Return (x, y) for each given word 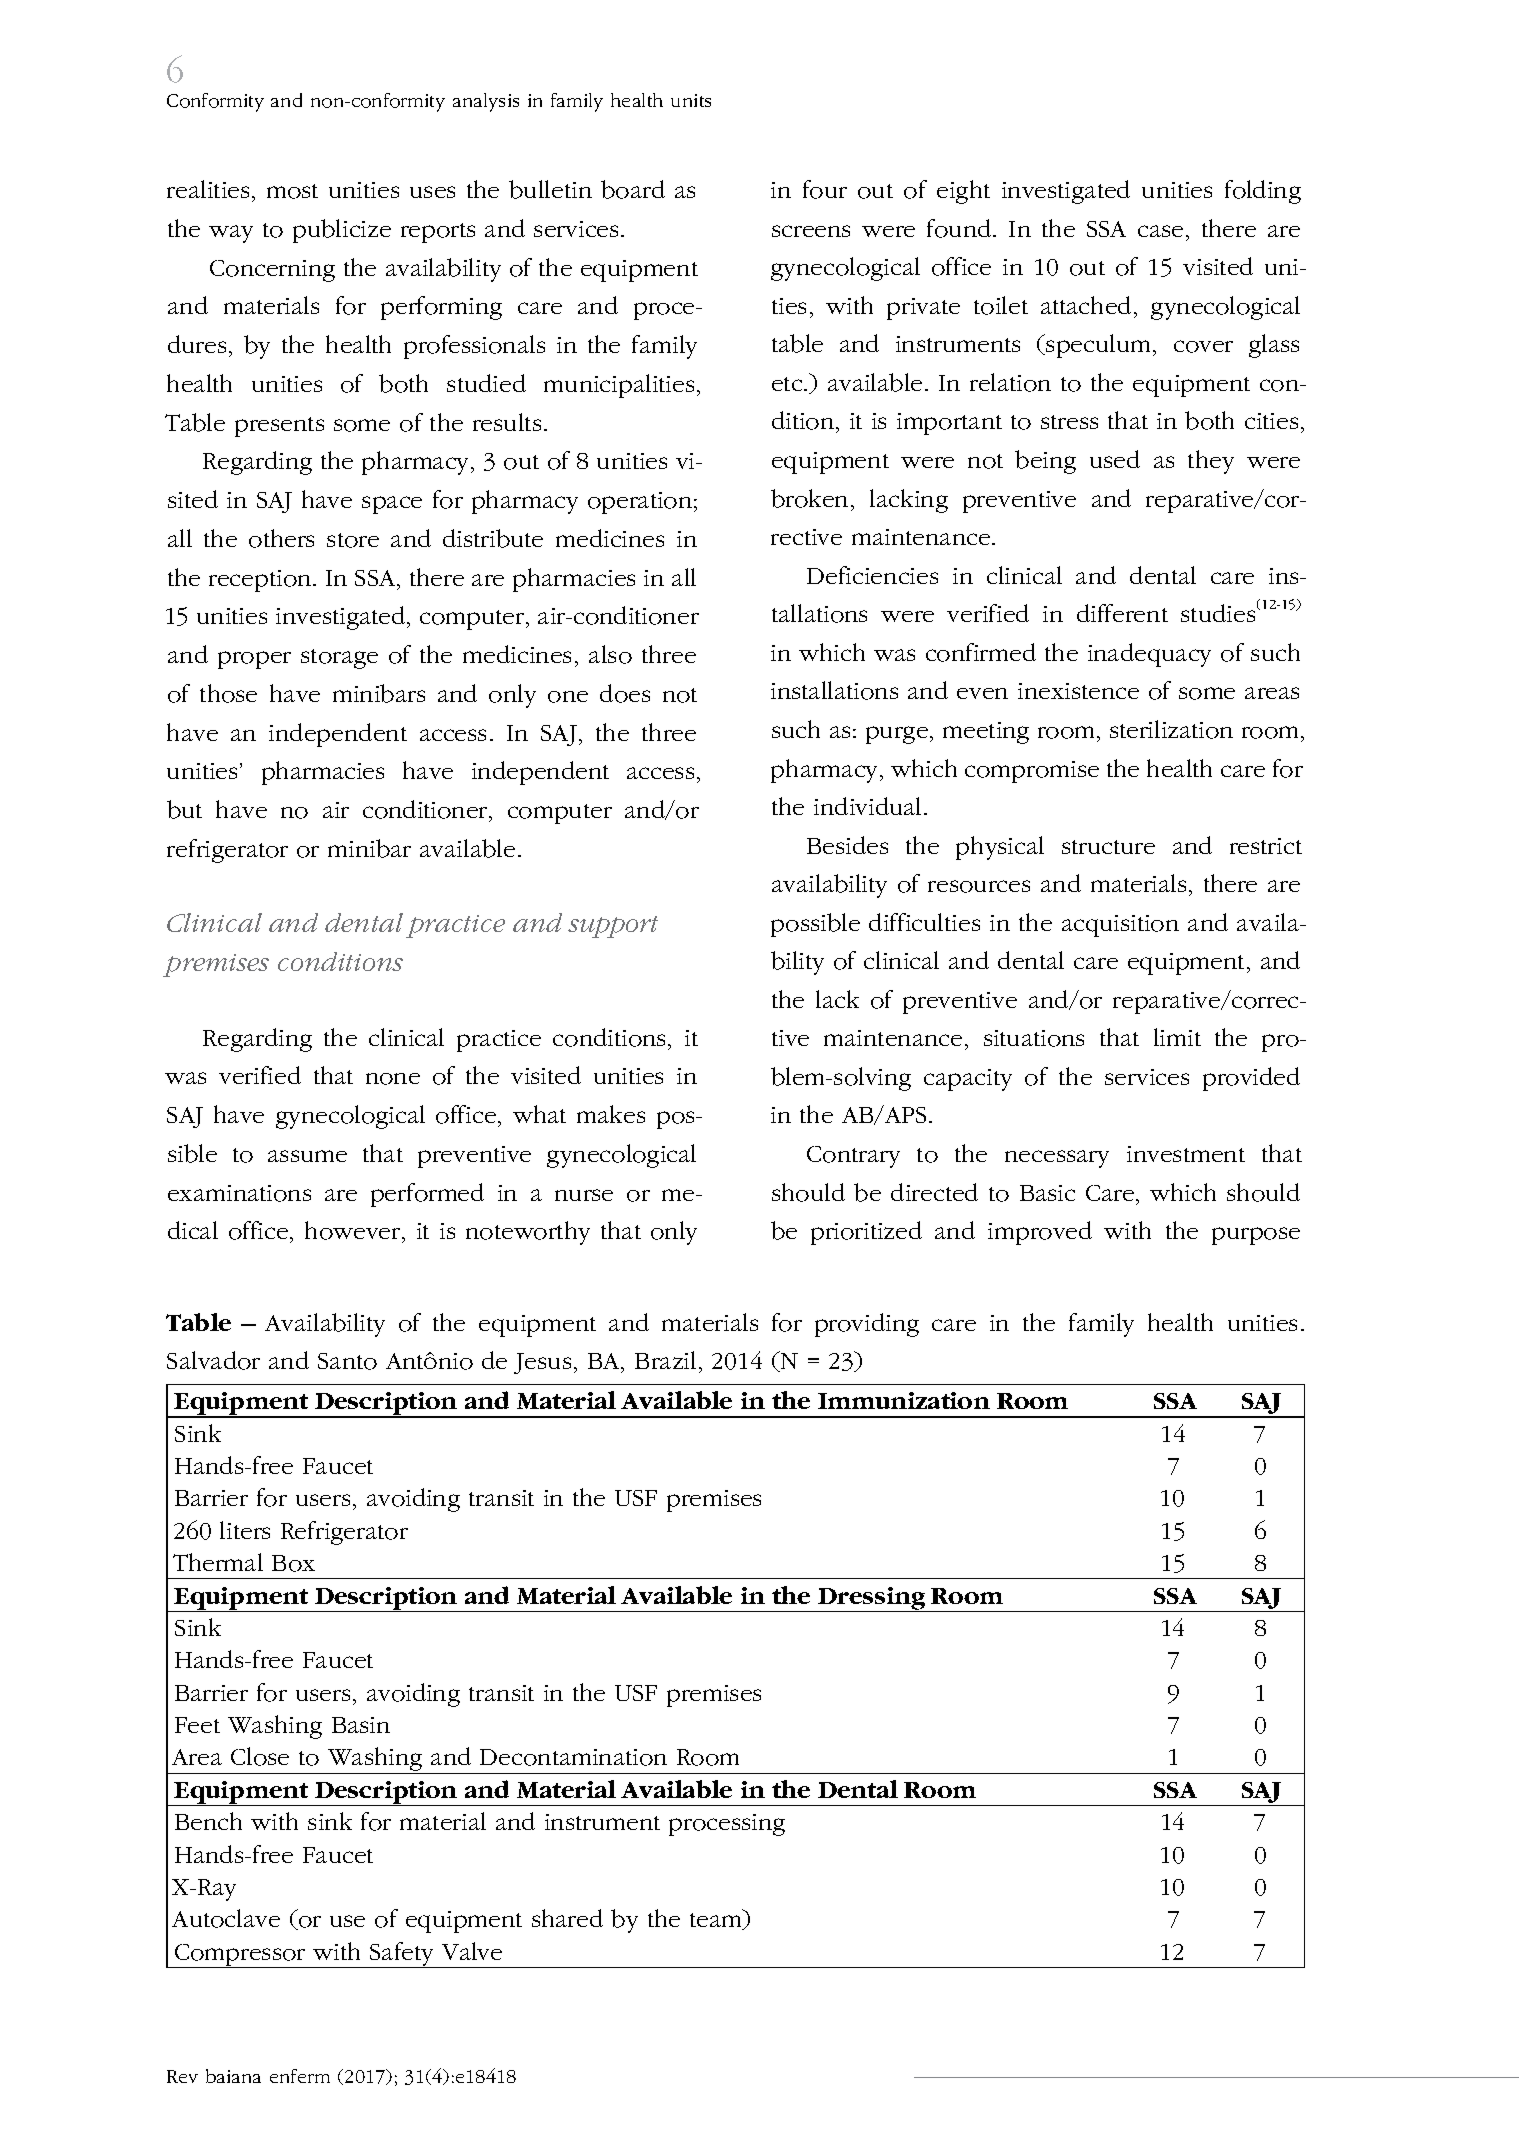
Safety (402, 1955)
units (691, 100)
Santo (347, 1361)
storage (339, 659)
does (625, 693)
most (292, 191)
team (717, 1921)
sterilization (1171, 729)
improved (1040, 1233)
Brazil (665, 1360)
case (1160, 231)
